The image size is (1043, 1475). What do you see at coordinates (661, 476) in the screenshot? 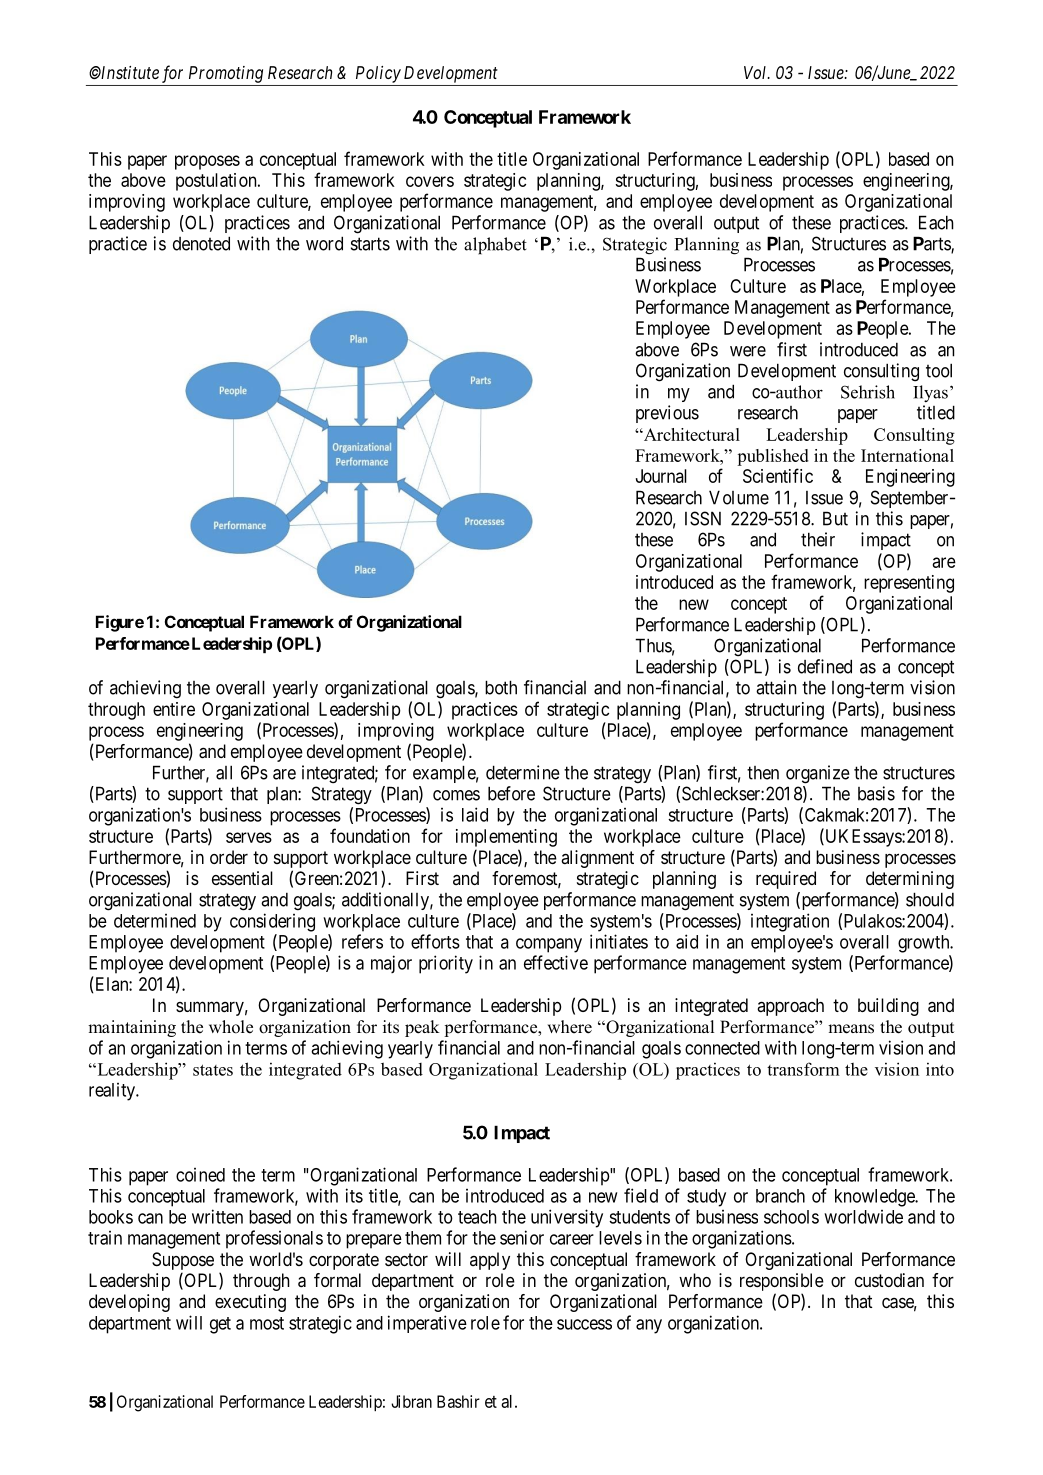
I see `Journal` at bounding box center [661, 476].
